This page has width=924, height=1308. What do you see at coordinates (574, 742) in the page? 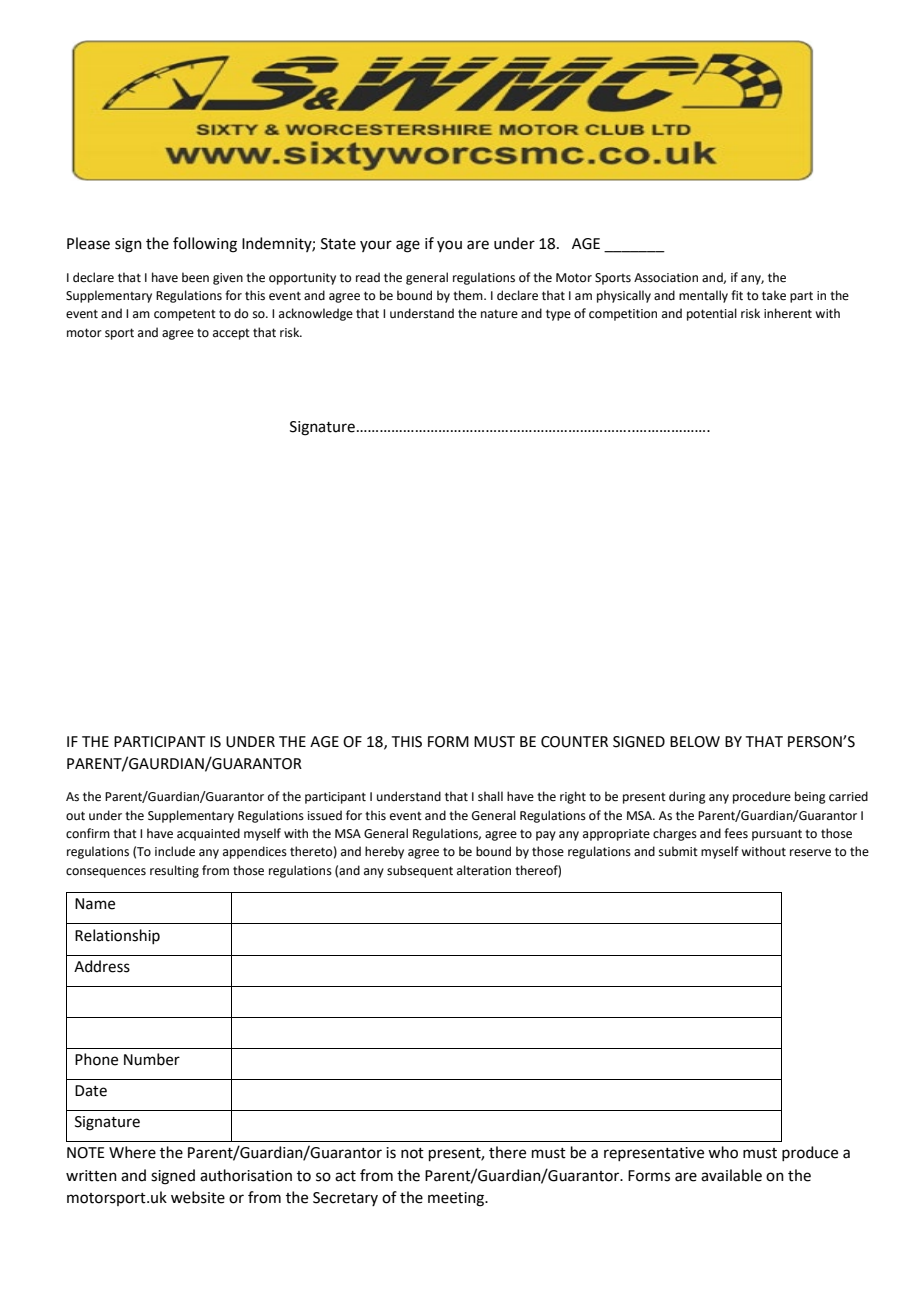
I see `COUNTER` at bounding box center [574, 742].
